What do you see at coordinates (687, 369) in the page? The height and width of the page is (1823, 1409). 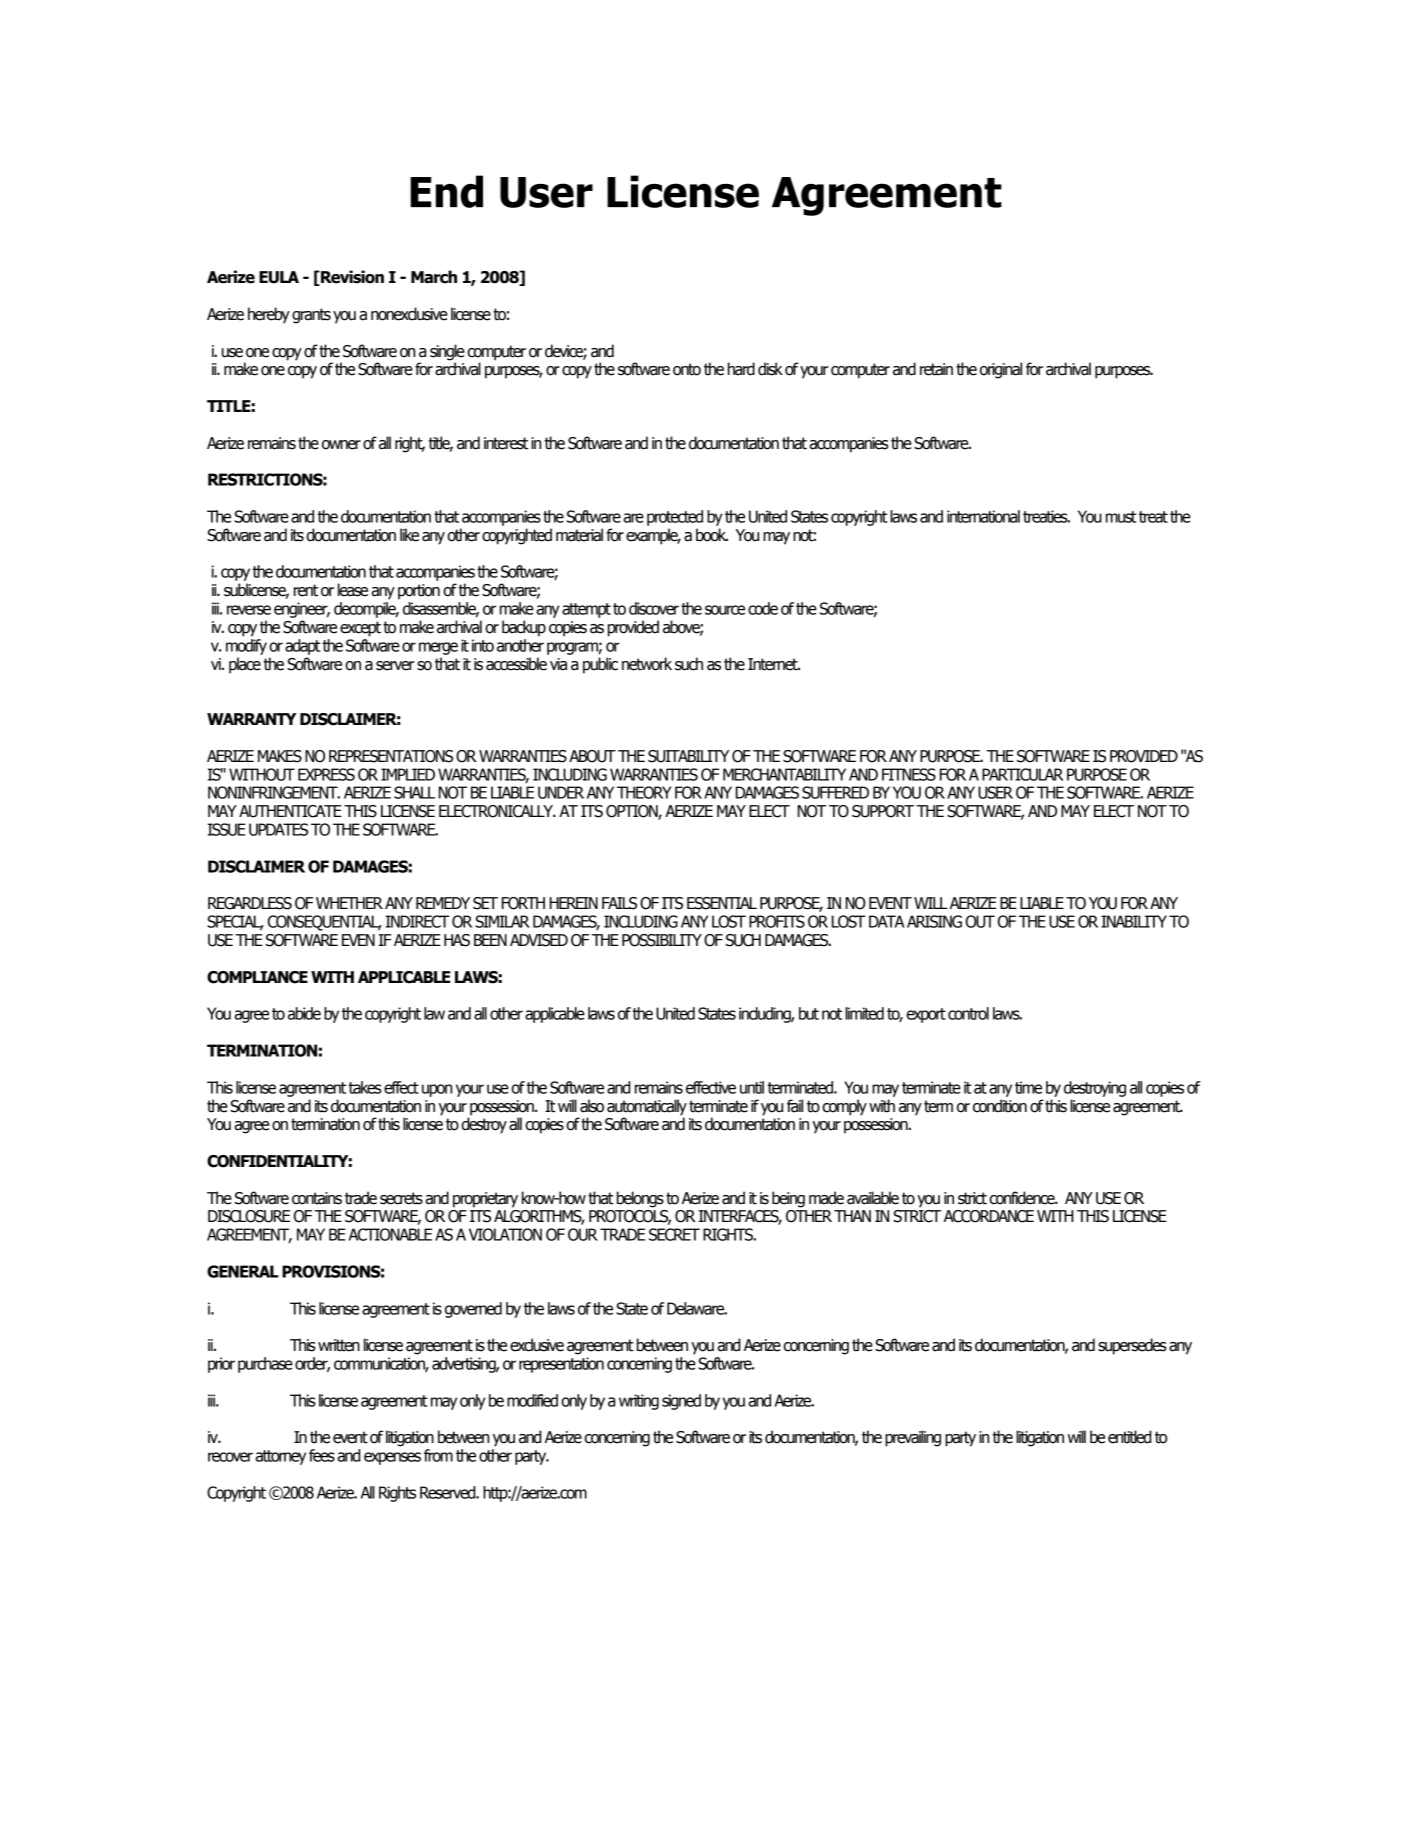 I see `onto` at bounding box center [687, 369].
